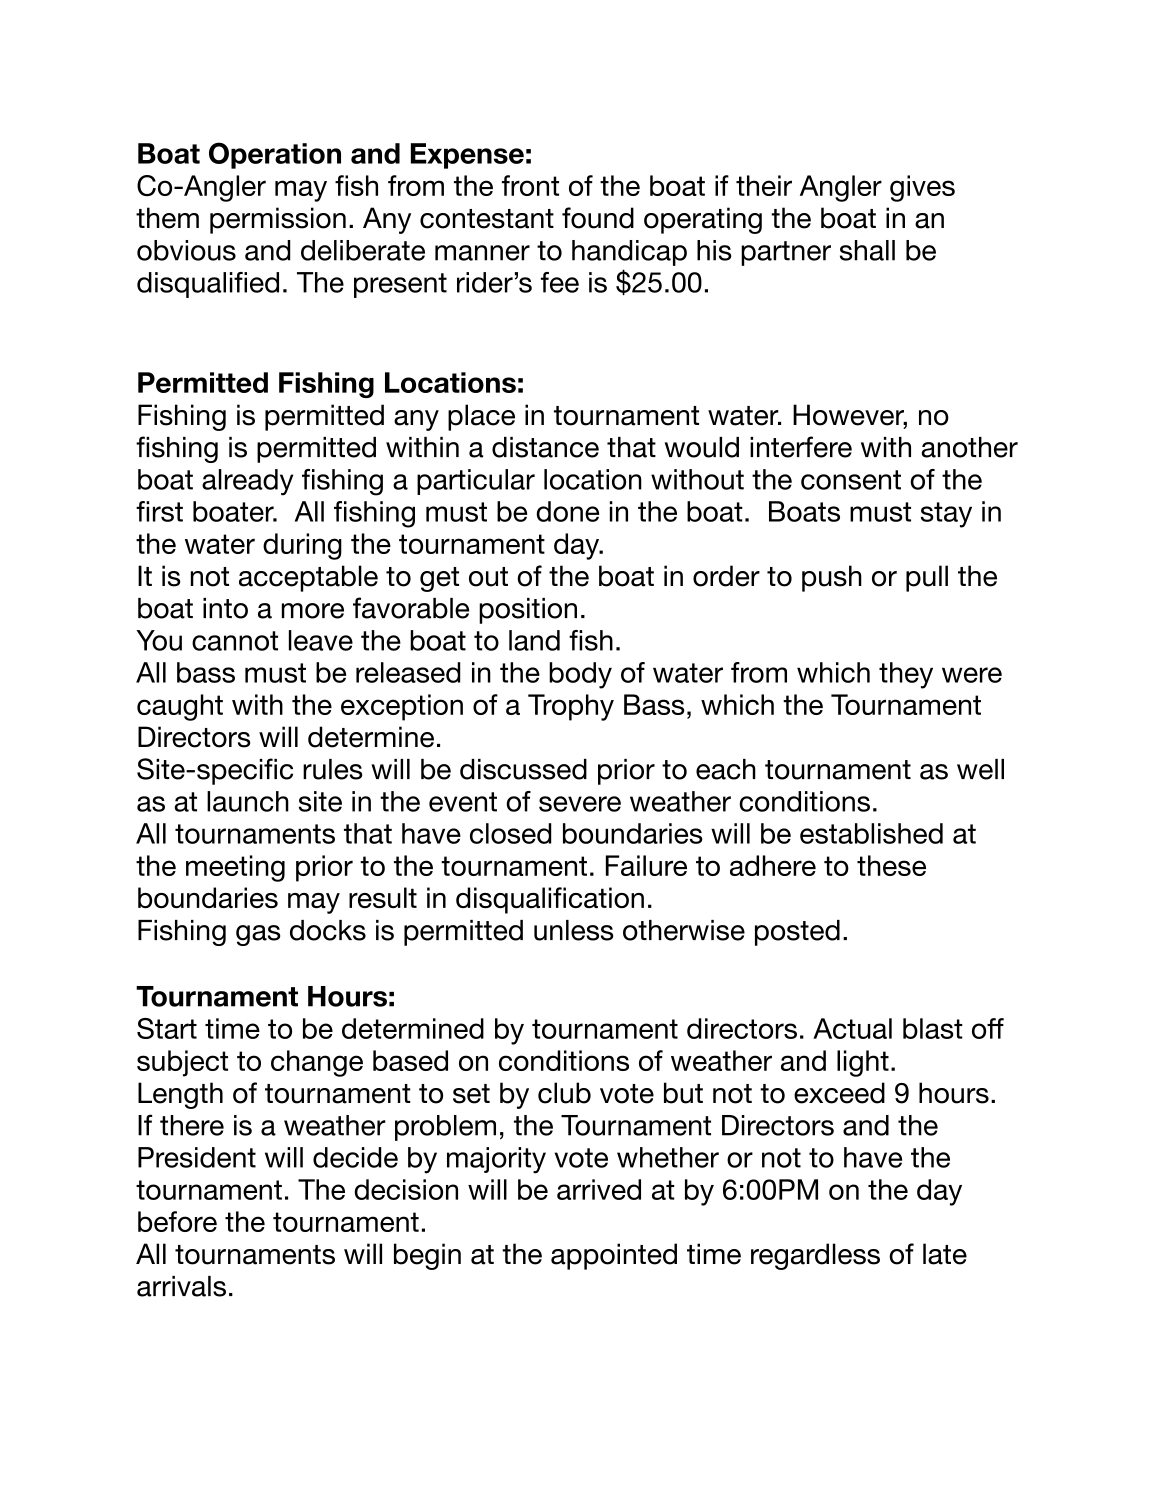 This image has width=1159, height=1500. Describe the element at coordinates (927, 578) in the image. I see `pull` at that location.
